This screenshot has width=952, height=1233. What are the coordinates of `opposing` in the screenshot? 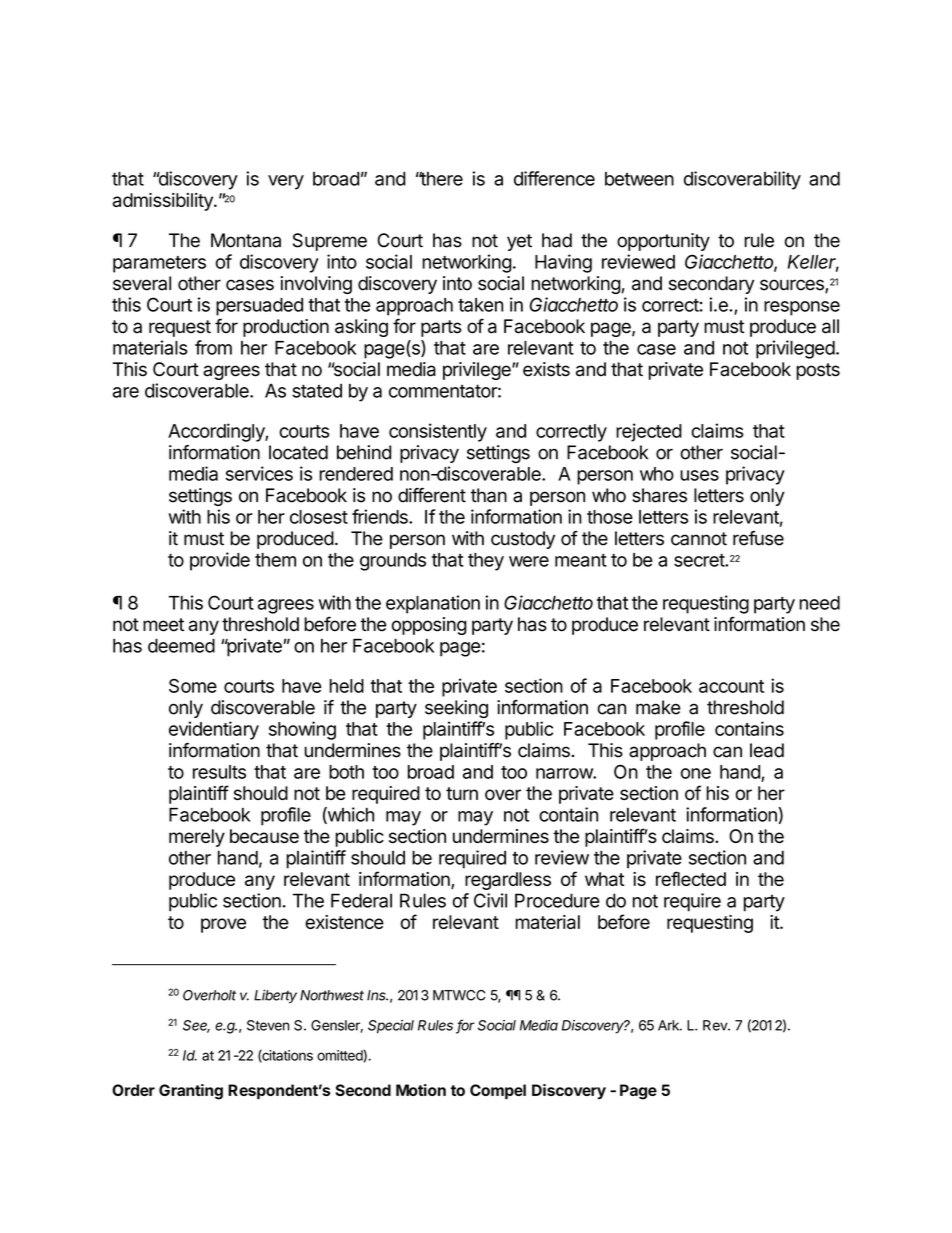 It's located at (429, 626).
